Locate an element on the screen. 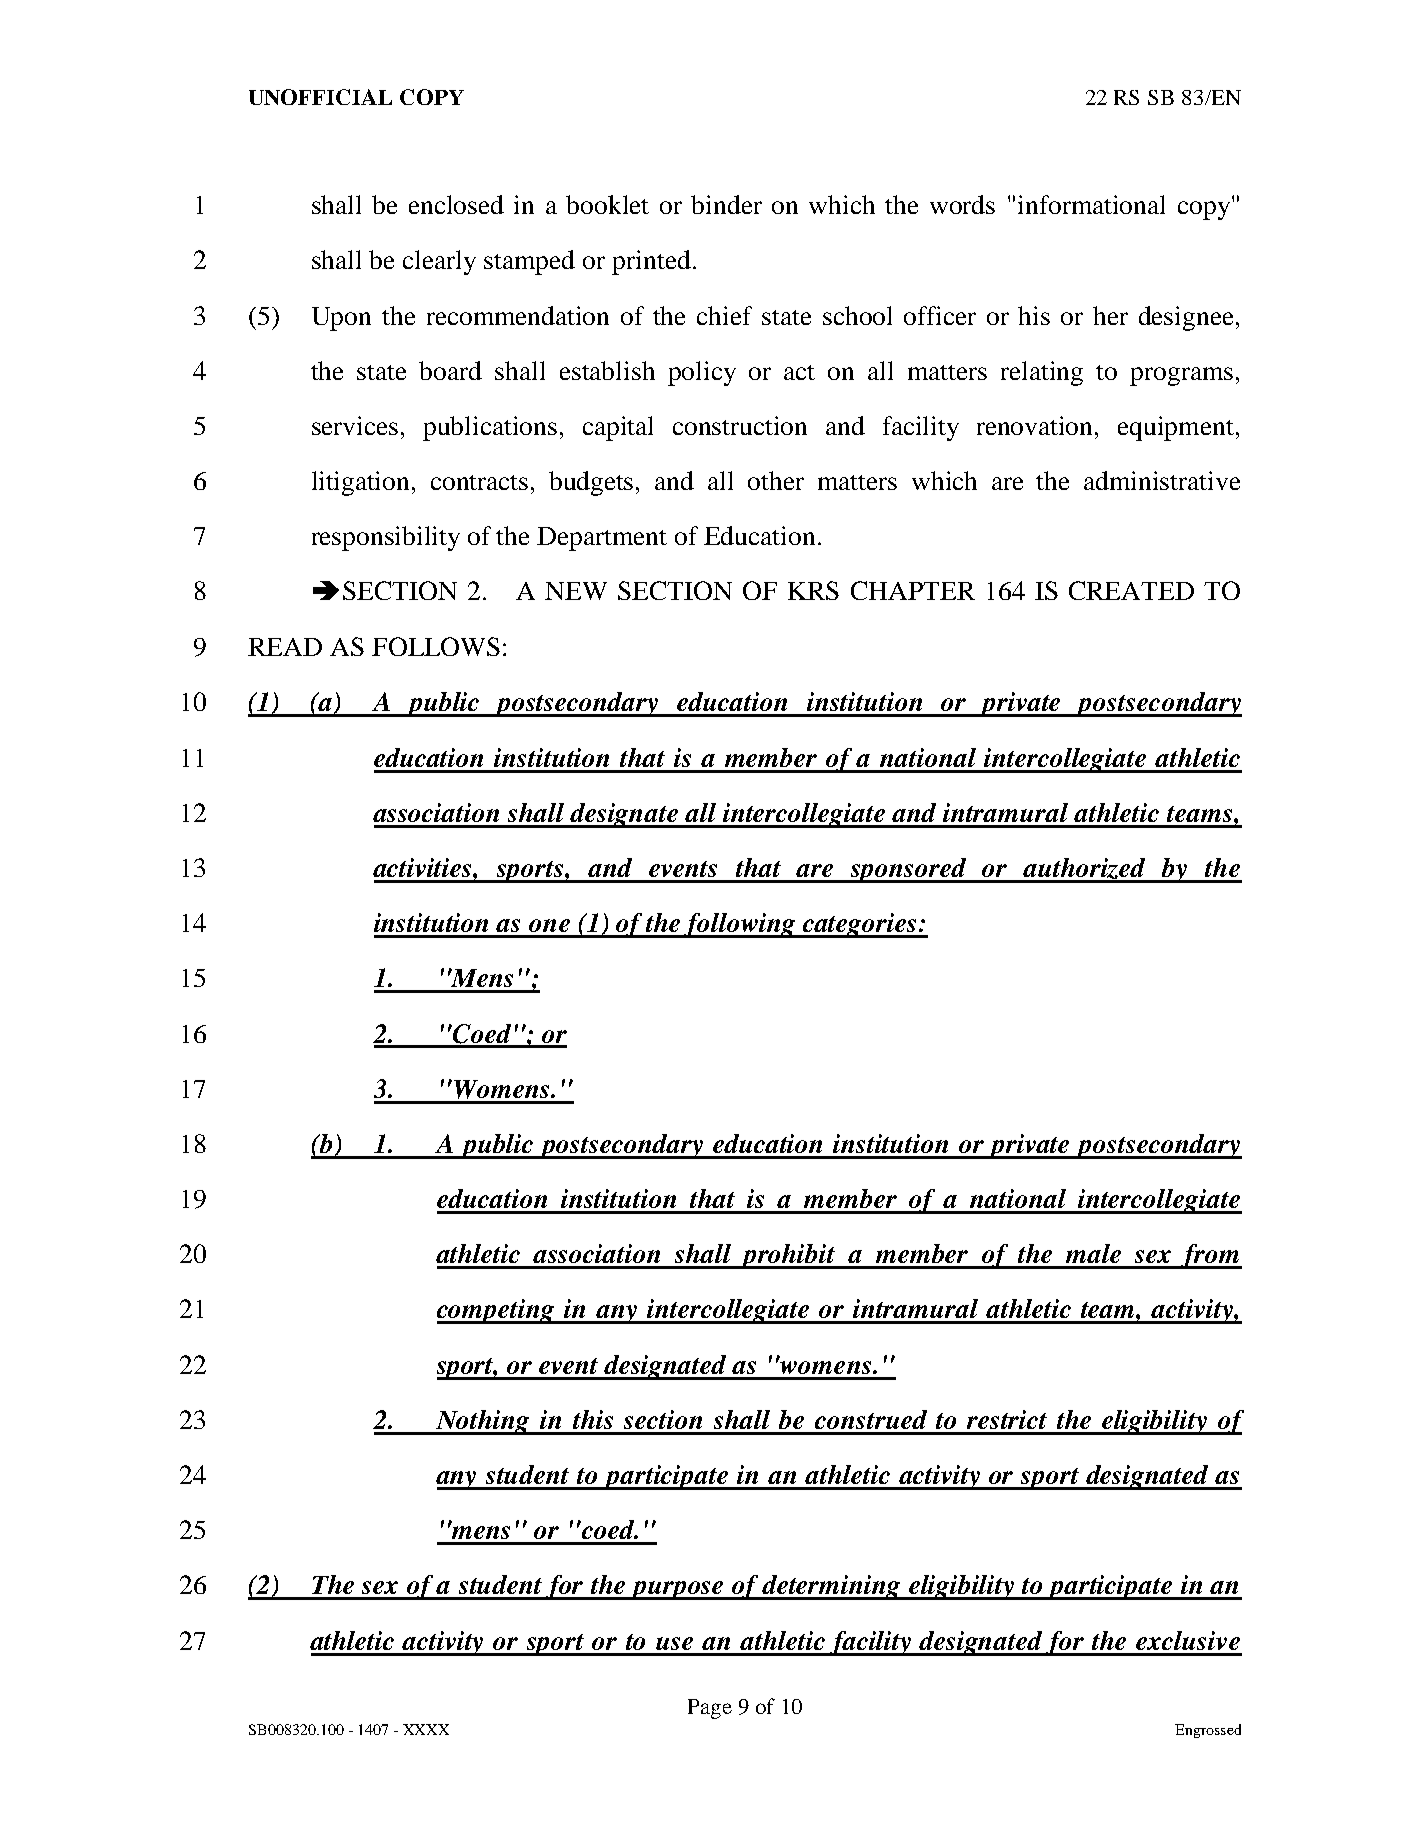 Image resolution: width=1407 pixels, height=1821 pixels. from is located at coordinates (1210, 1256).
